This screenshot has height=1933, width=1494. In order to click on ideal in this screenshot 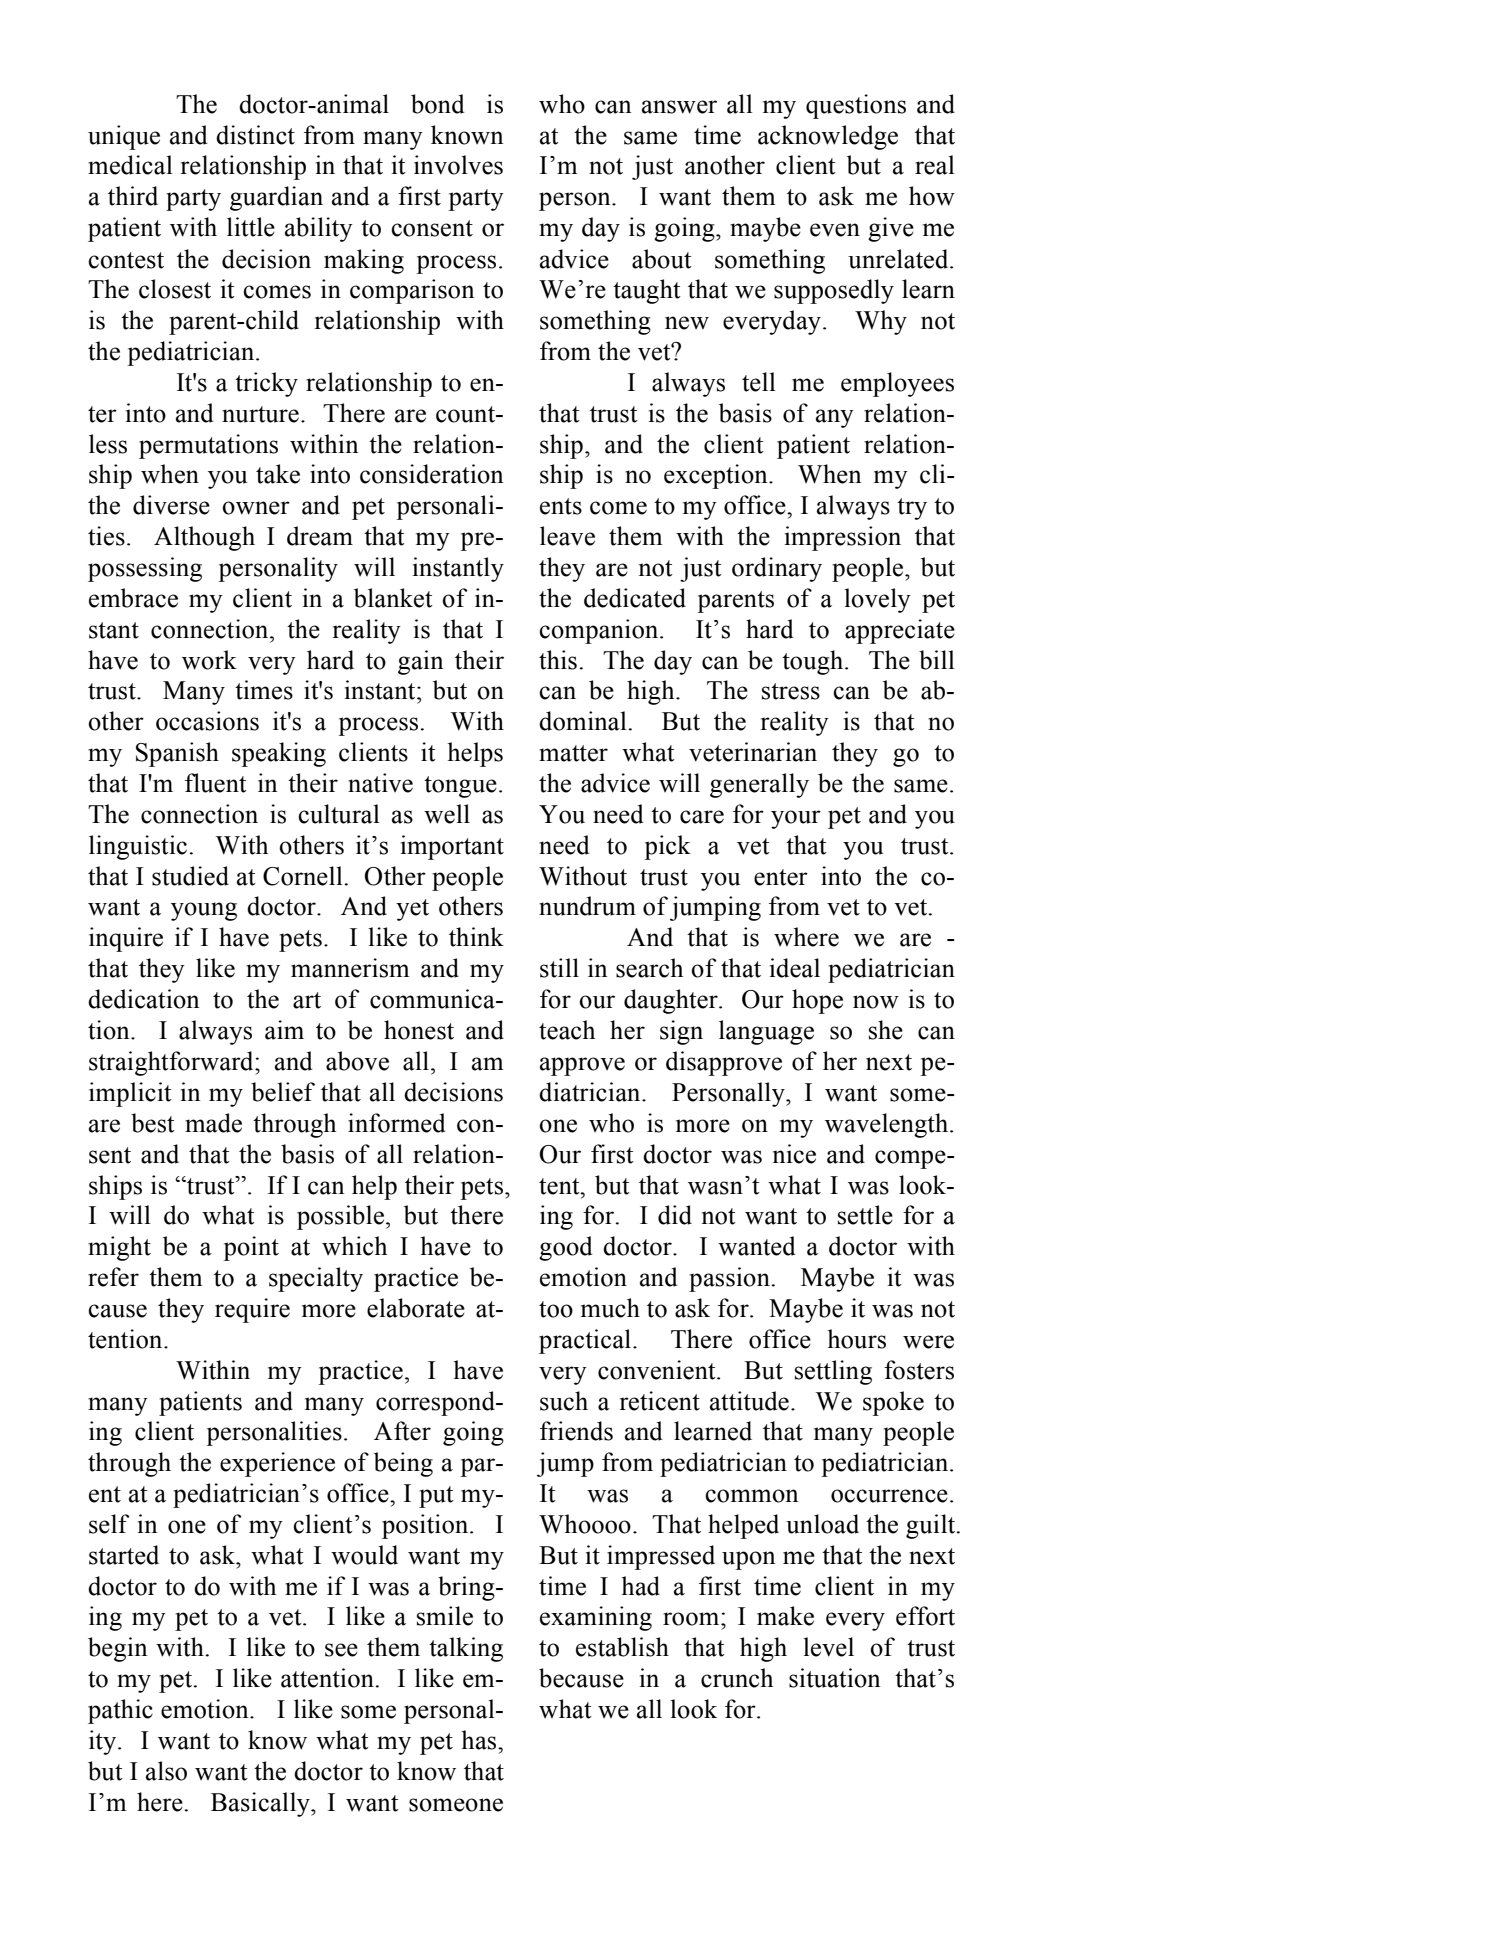, I will do `click(795, 968)`.
